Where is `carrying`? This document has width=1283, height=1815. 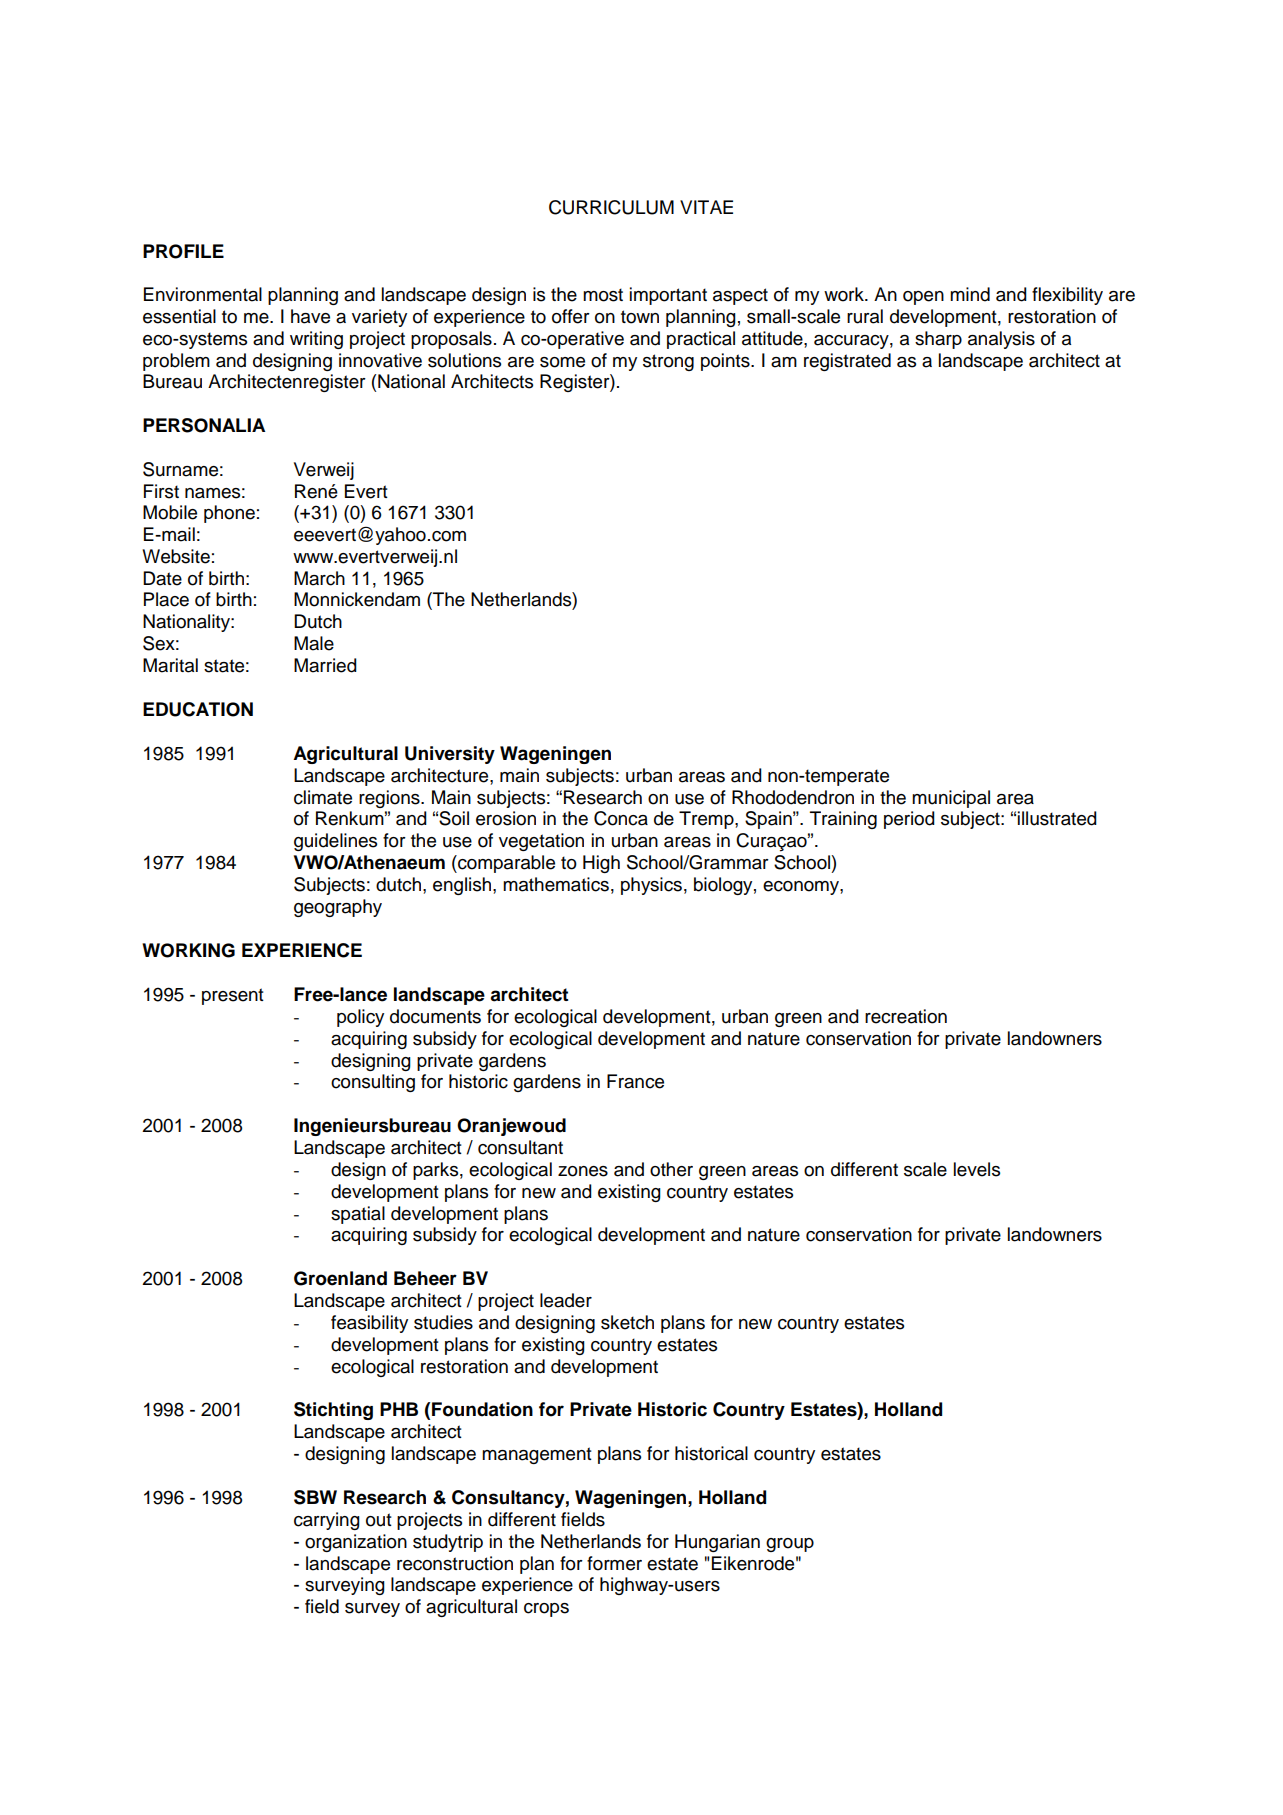 carrying is located at coordinates (327, 1521).
